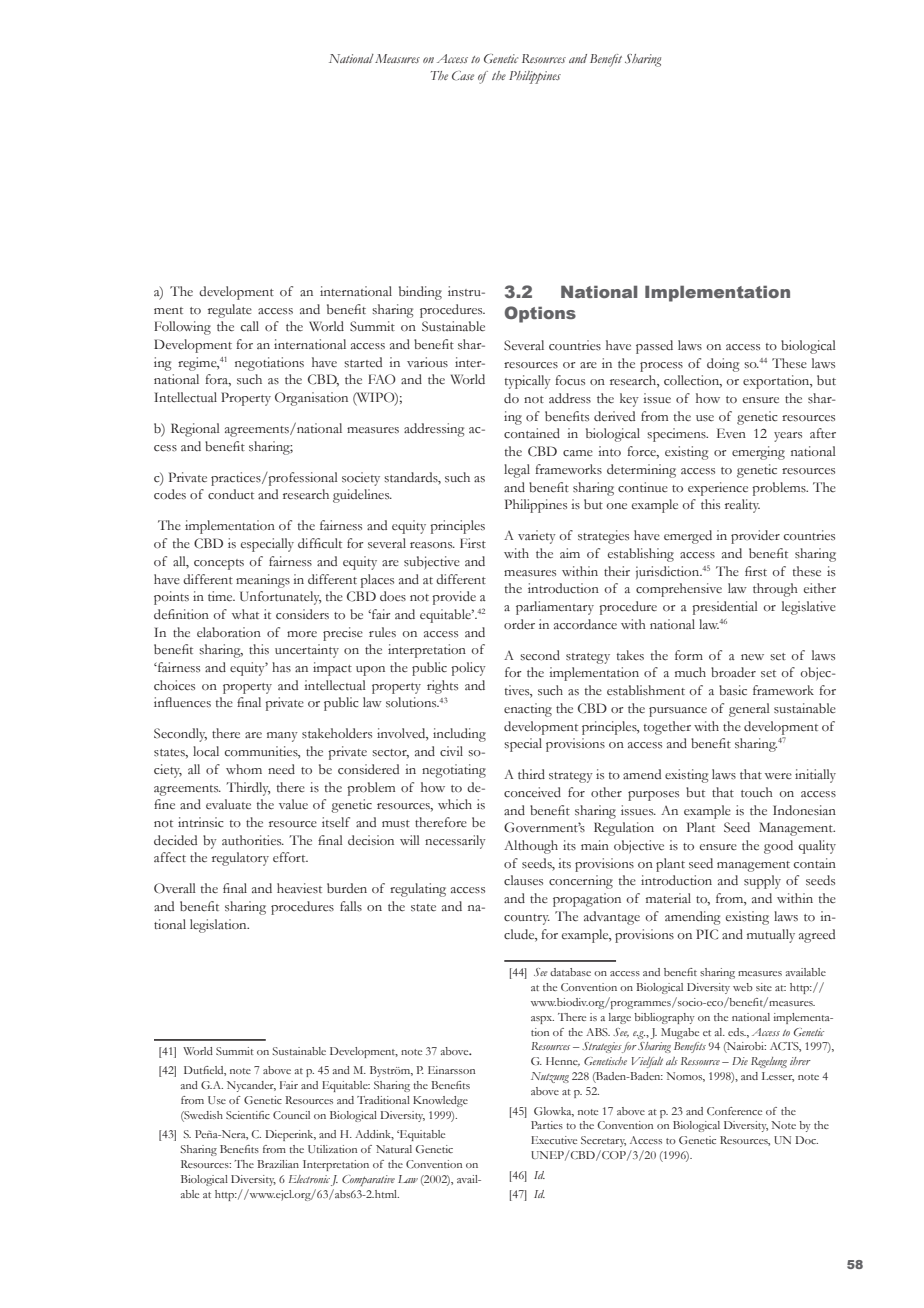 The image size is (924, 1308). Describe the element at coordinates (519, 624) in the screenshot. I see `order` at that location.
